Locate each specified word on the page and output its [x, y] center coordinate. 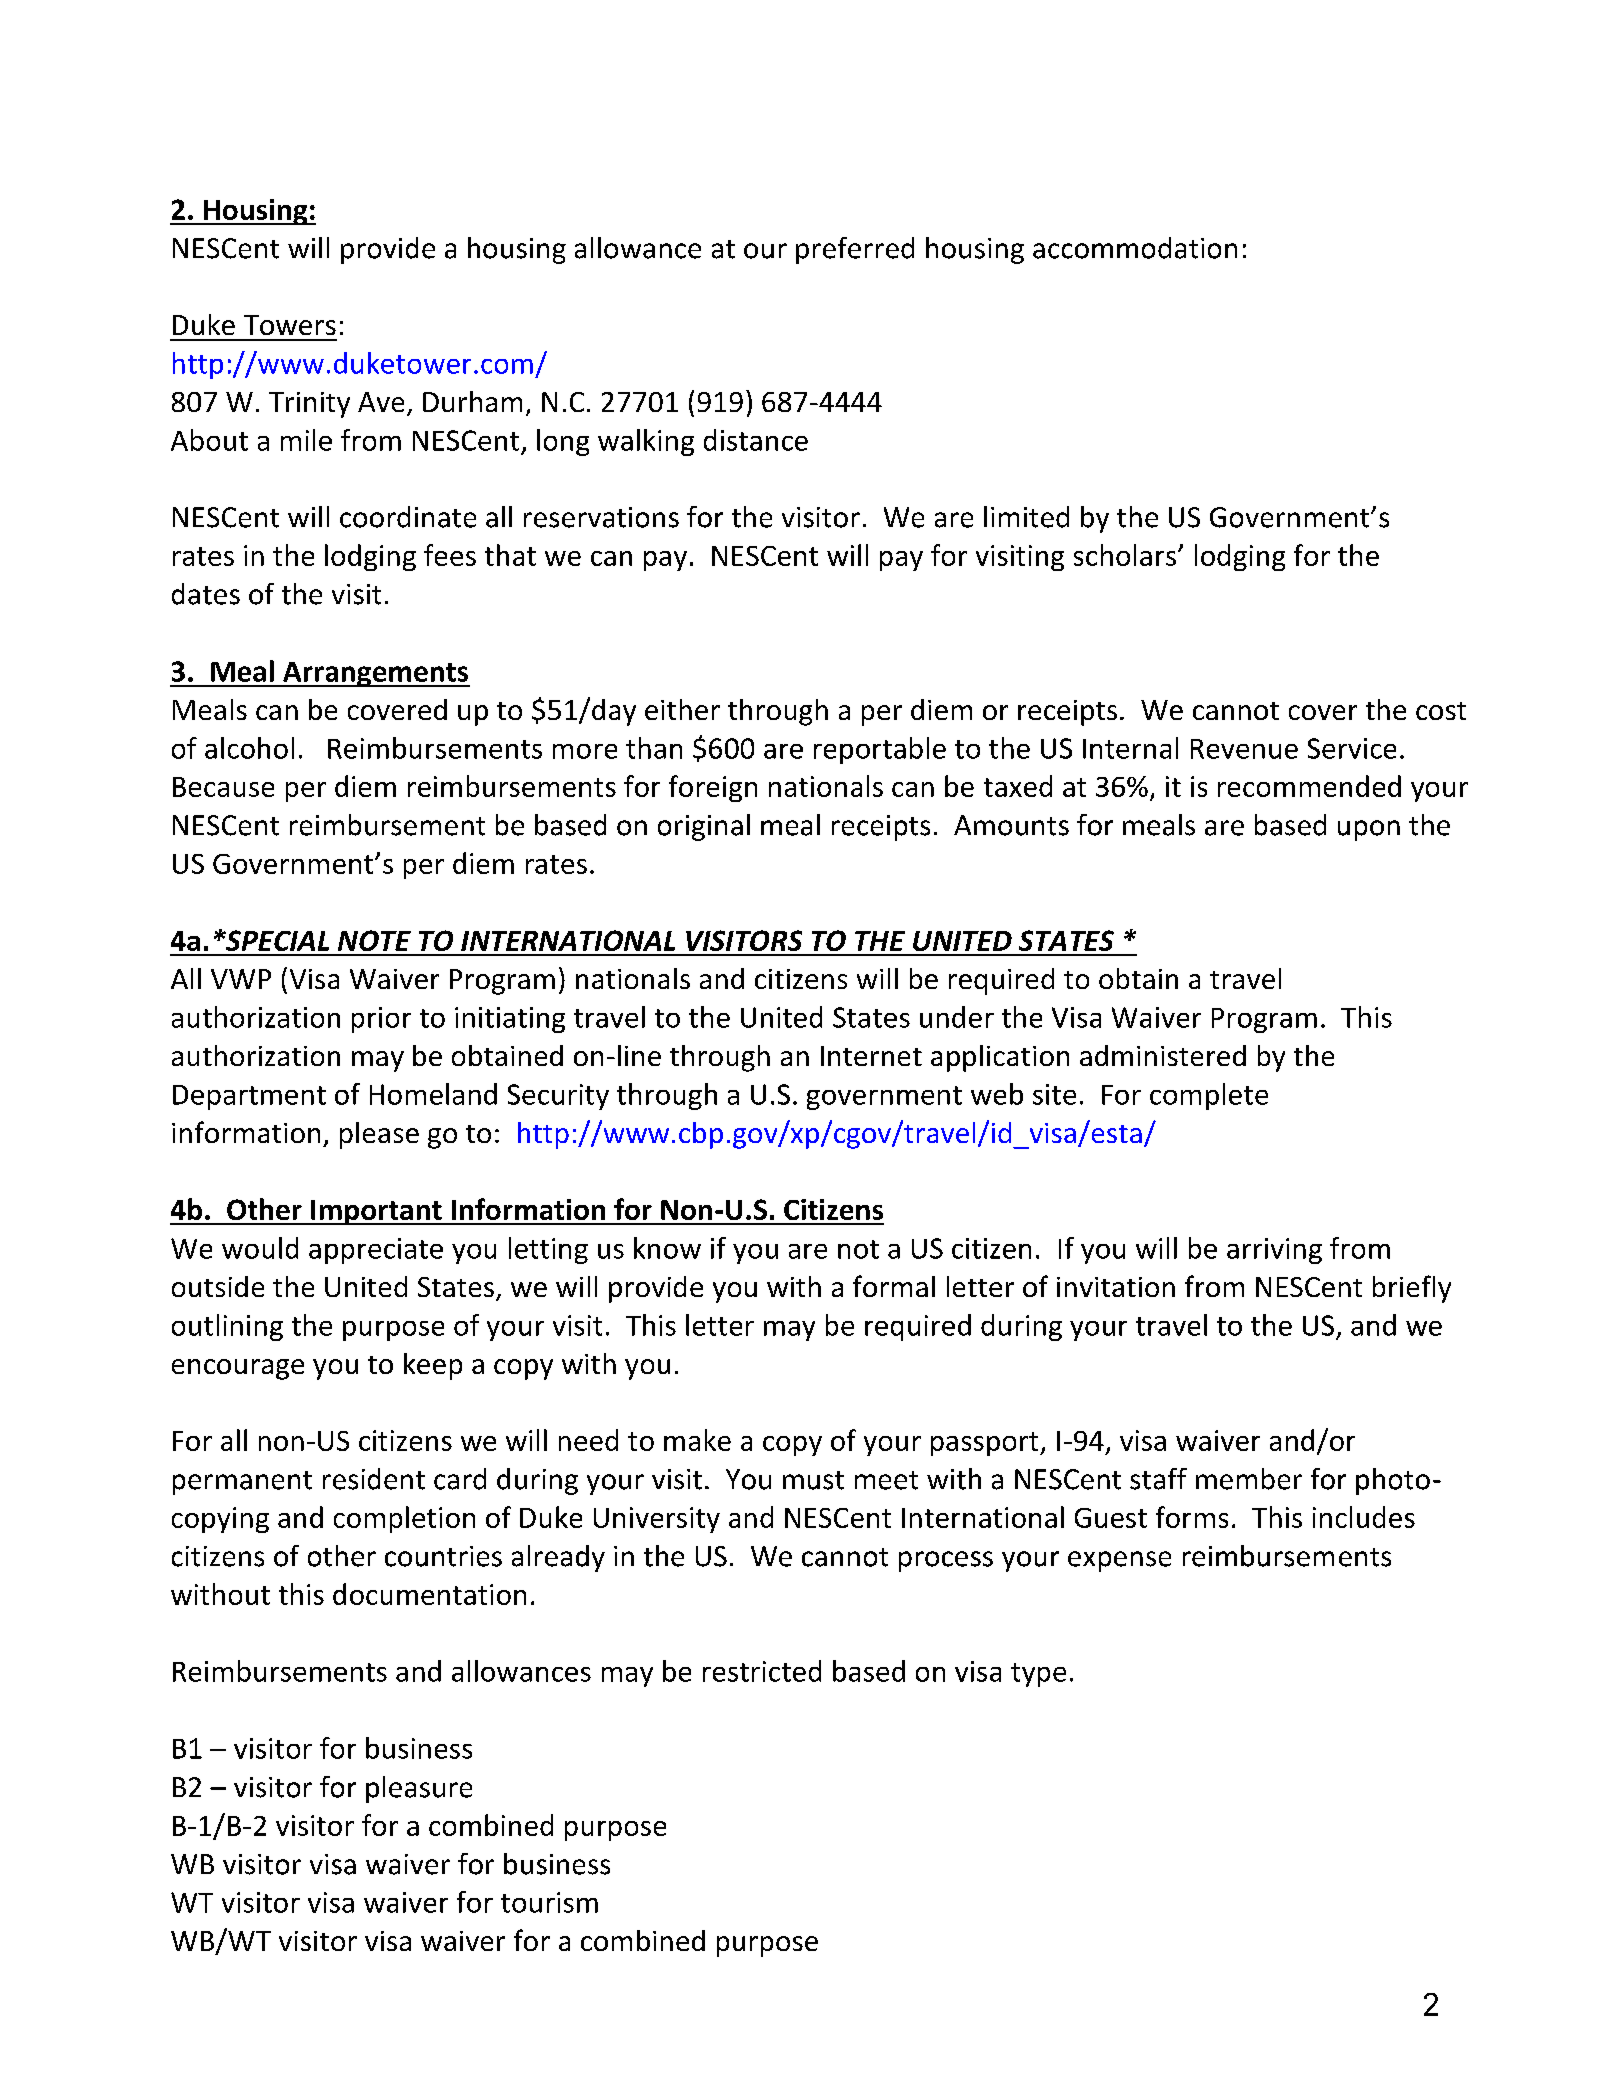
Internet [871, 1056]
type [1038, 1675]
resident [374, 1479]
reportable [880, 750]
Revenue [1244, 749]
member [1249, 1479]
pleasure [419, 1789]
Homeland [433, 1094]
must [813, 1480]
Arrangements [375, 674]
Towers [290, 325]
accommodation [1135, 248]
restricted [762, 1671]
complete [1209, 1096]
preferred [855, 250]
